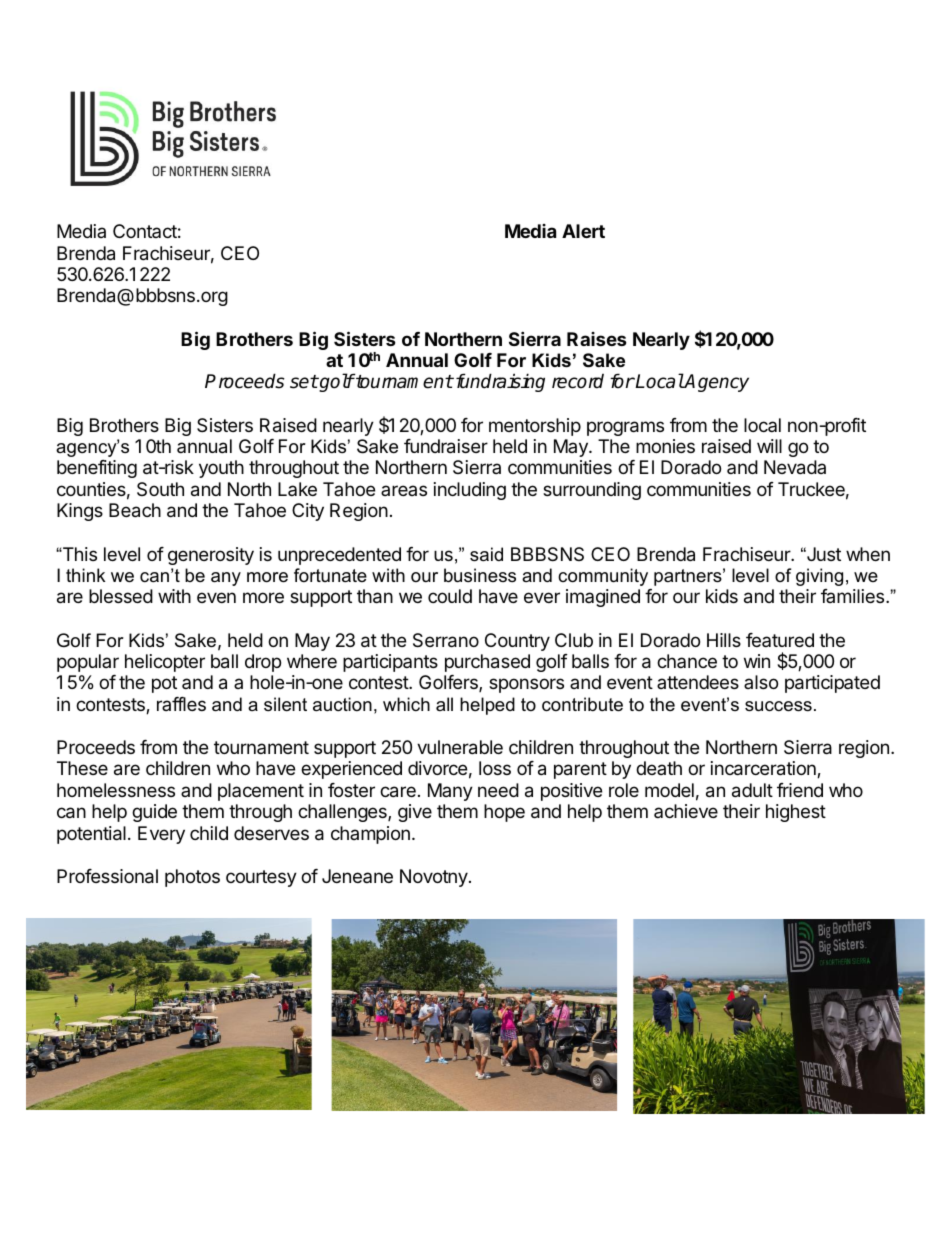 This document has height=1233, width=952. Describe the element at coordinates (406, 704) in the document. I see `which` at that location.
